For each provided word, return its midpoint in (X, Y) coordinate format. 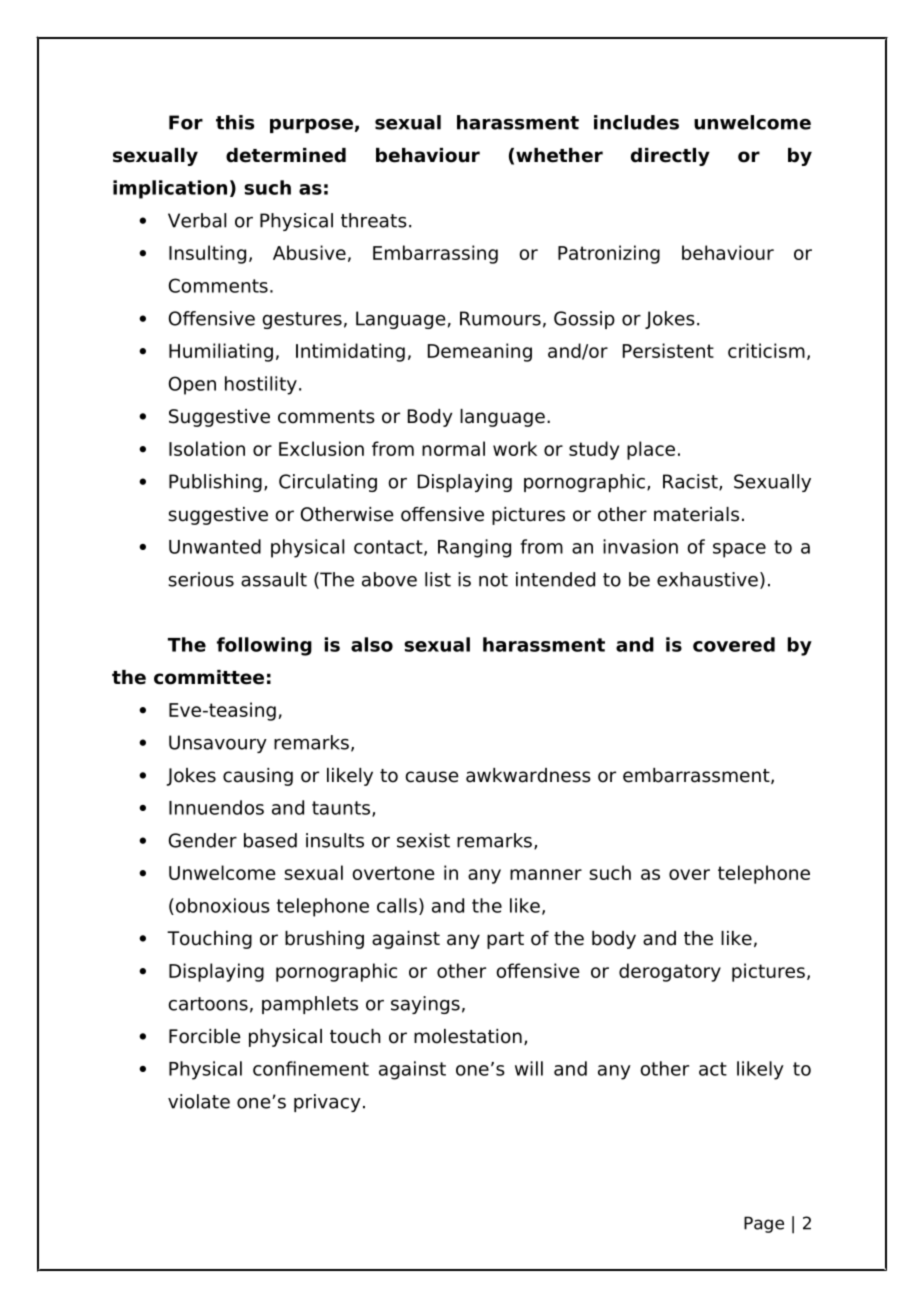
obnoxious (223, 905)
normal (453, 448)
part (505, 940)
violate (199, 1101)
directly (670, 157)
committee (209, 677)
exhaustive (707, 579)
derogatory (670, 972)
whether (559, 155)
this (235, 122)
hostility (261, 385)
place (651, 450)
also (372, 644)
